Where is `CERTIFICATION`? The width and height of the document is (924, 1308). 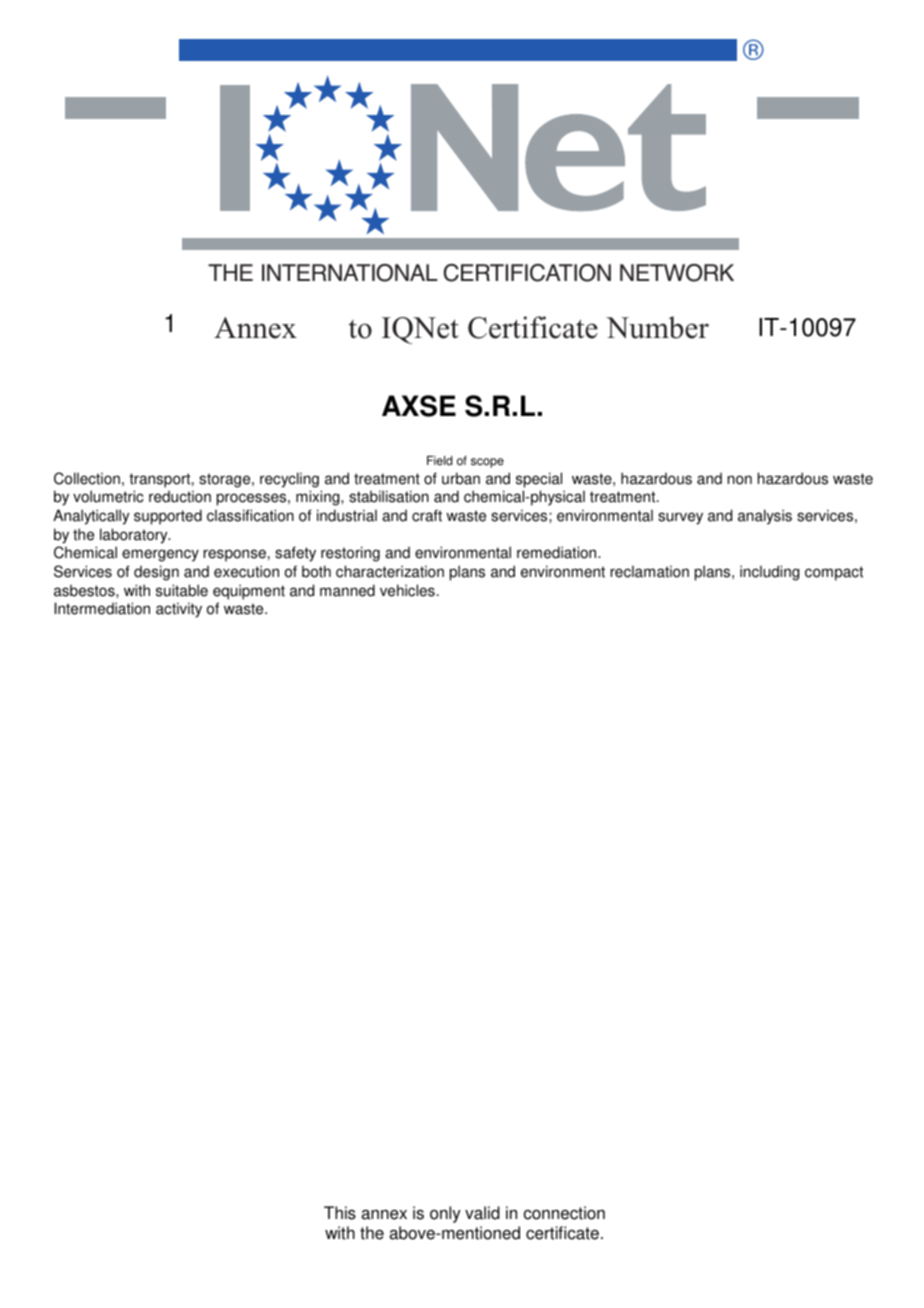
CERTIFICATION is located at coordinates (527, 273).
